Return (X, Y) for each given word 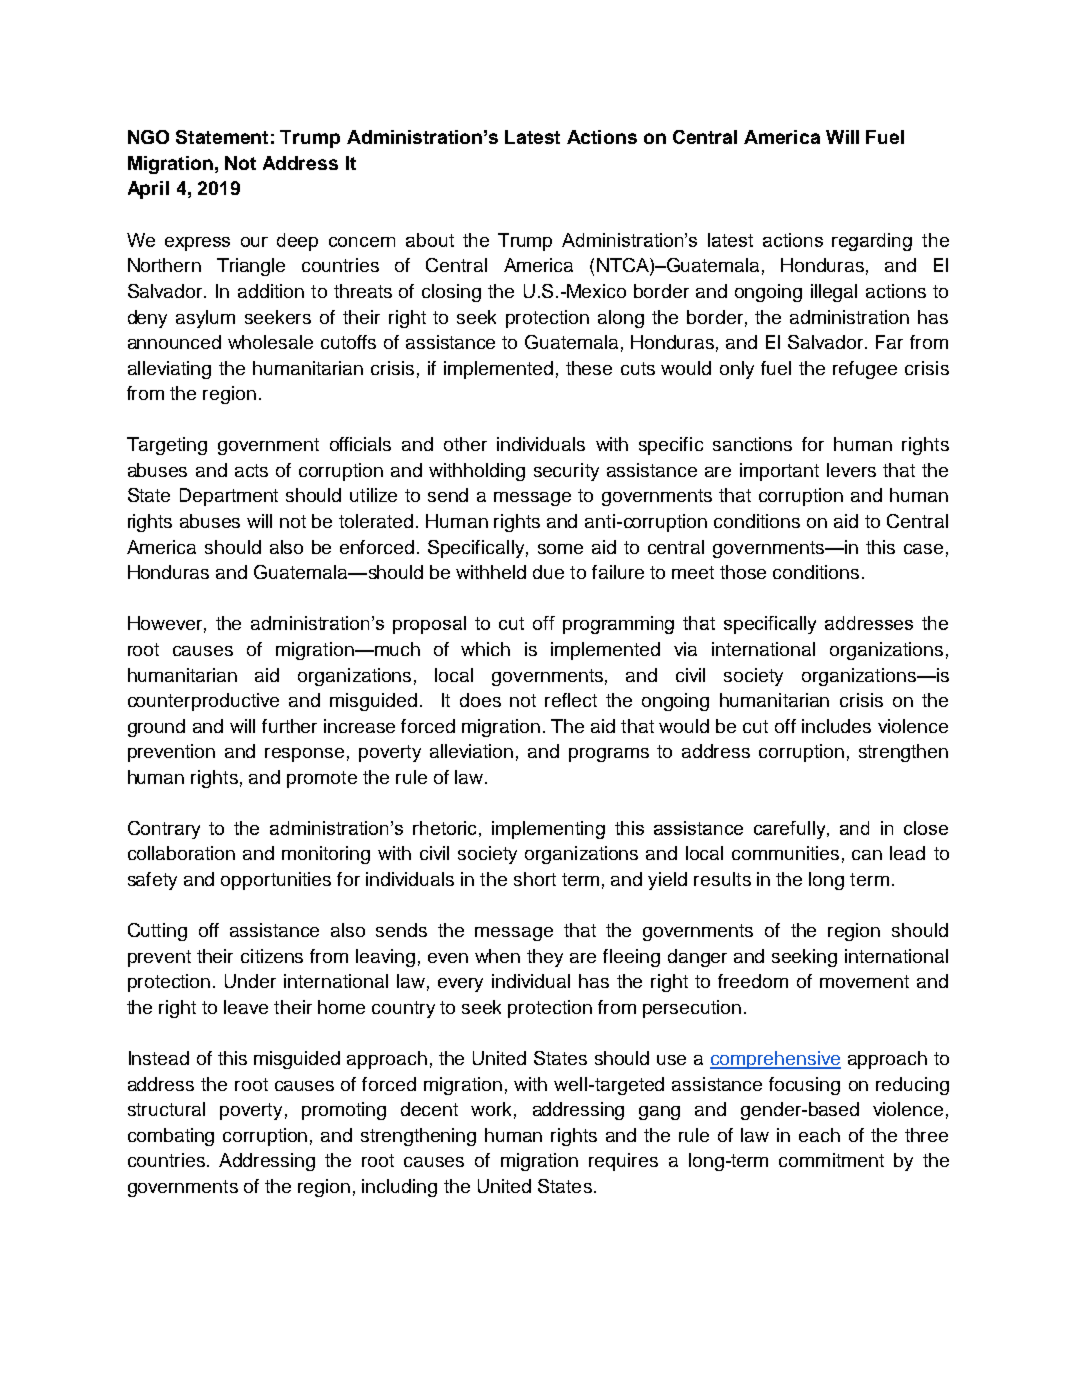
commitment (831, 1160)
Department (229, 497)
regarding (872, 242)
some (560, 549)
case (923, 549)
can (867, 855)
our (254, 242)
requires (623, 1162)
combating (171, 1137)
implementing (548, 830)
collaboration (181, 853)
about (430, 240)
